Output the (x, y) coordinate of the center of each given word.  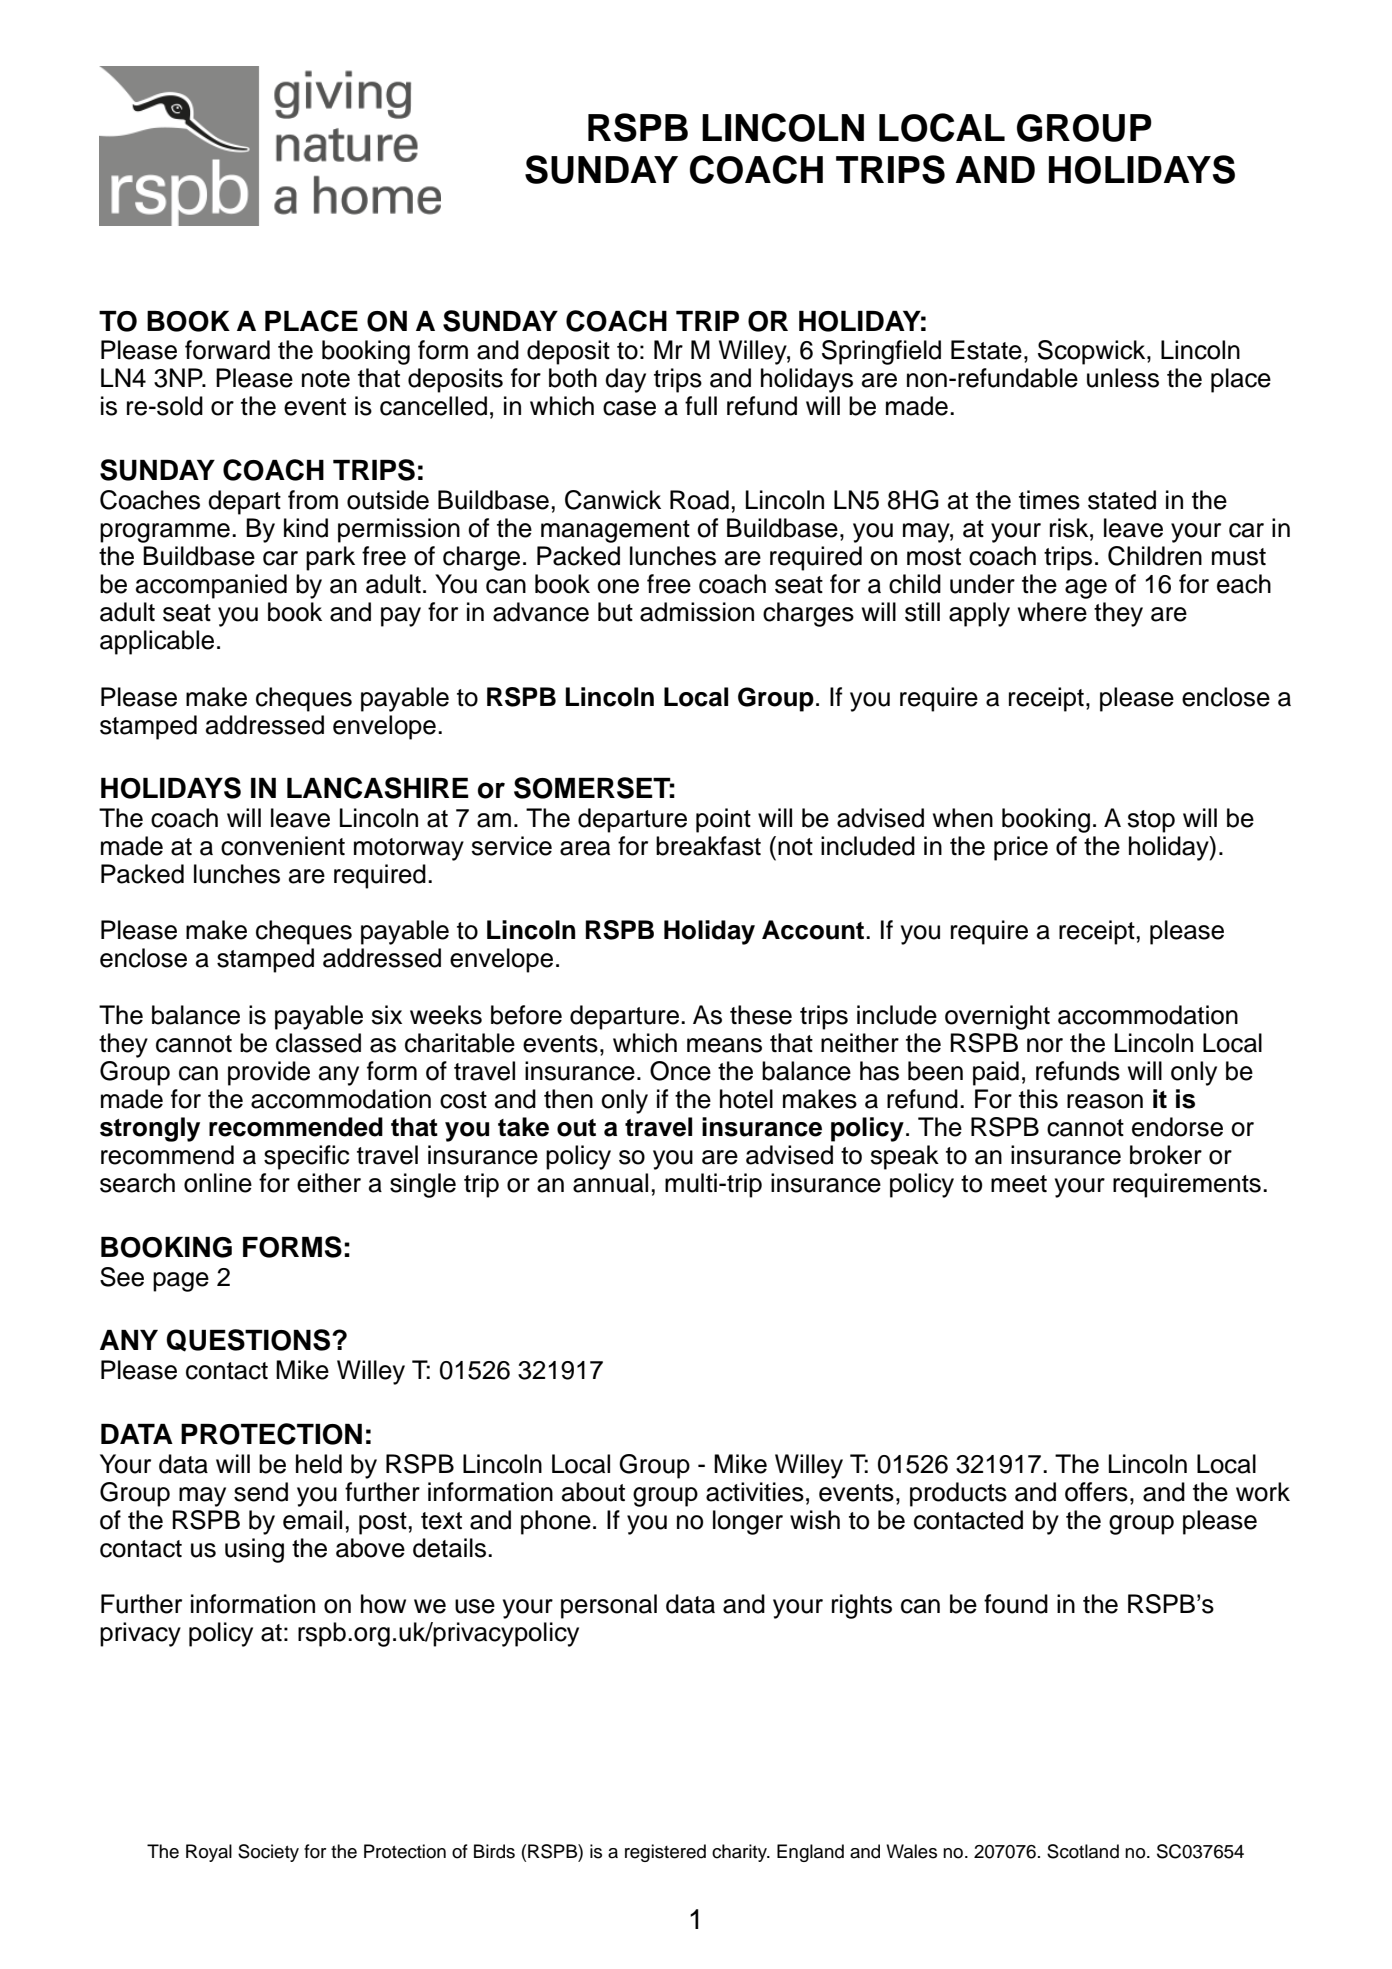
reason (1105, 1101)
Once (680, 1071)
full (701, 406)
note (326, 379)
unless (1123, 378)
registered (665, 1853)
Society (268, 1853)
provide (269, 1073)
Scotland (1083, 1851)
